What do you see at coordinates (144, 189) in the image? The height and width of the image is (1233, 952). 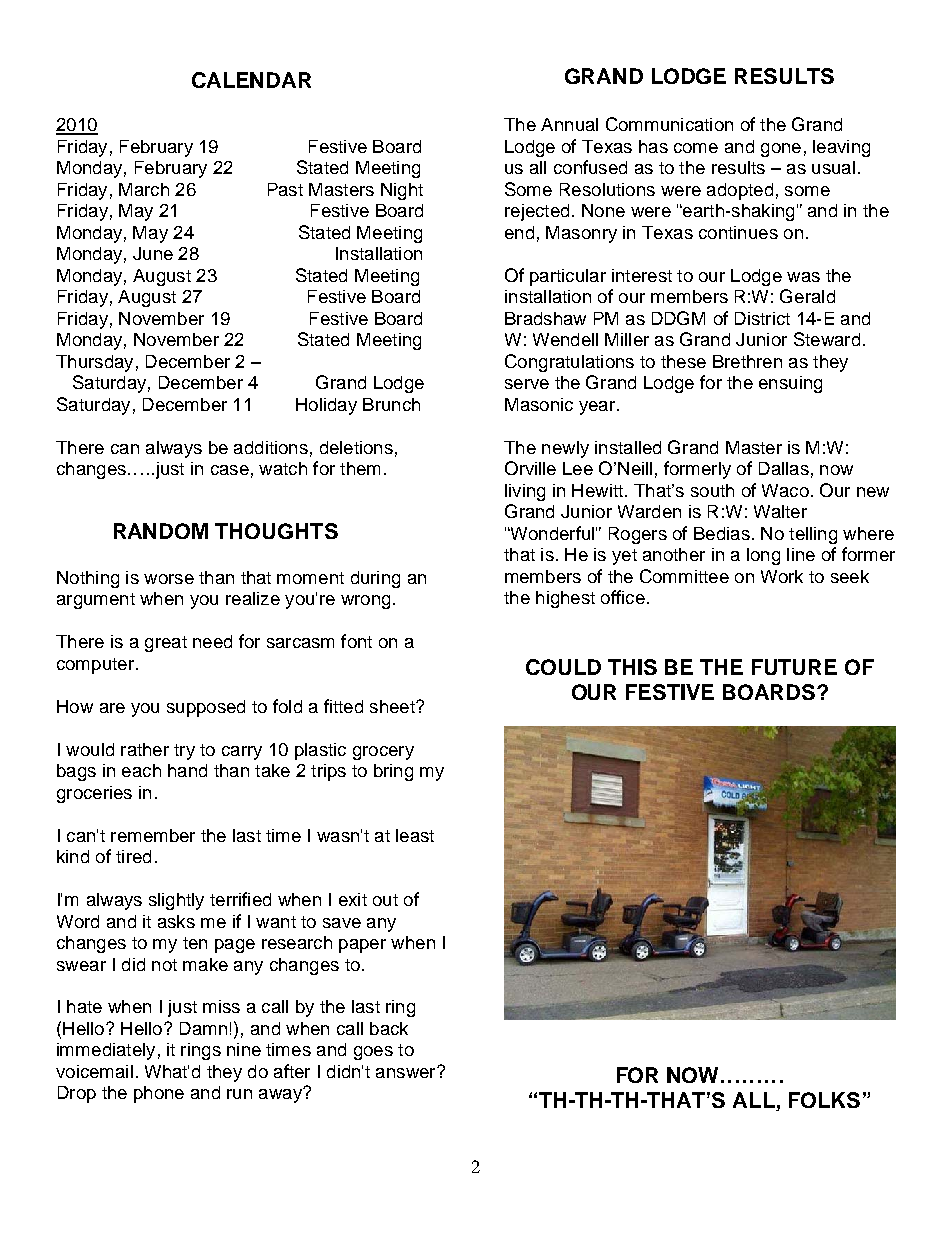 I see `March` at bounding box center [144, 189].
